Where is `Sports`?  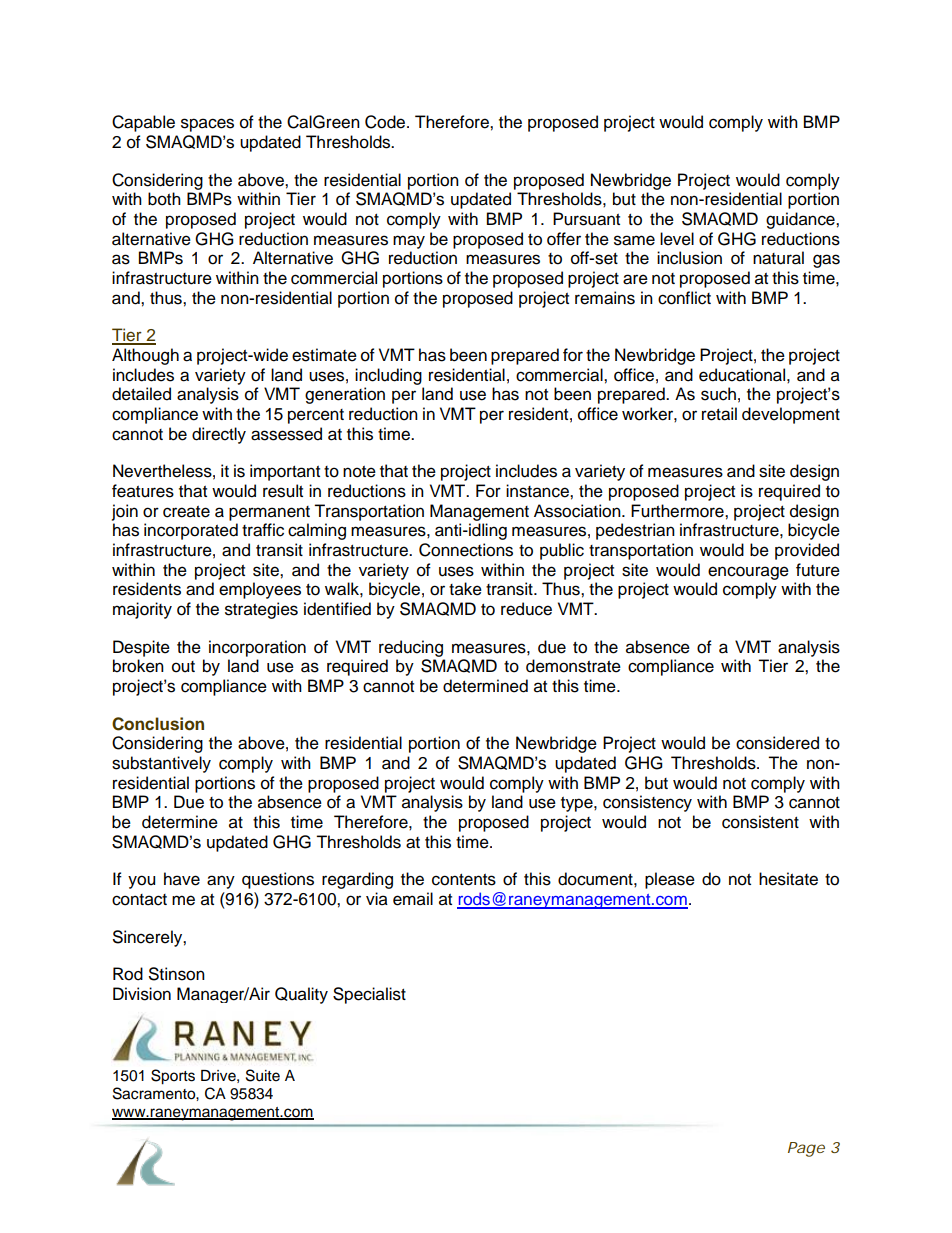
Sports is located at coordinates (173, 1077).
